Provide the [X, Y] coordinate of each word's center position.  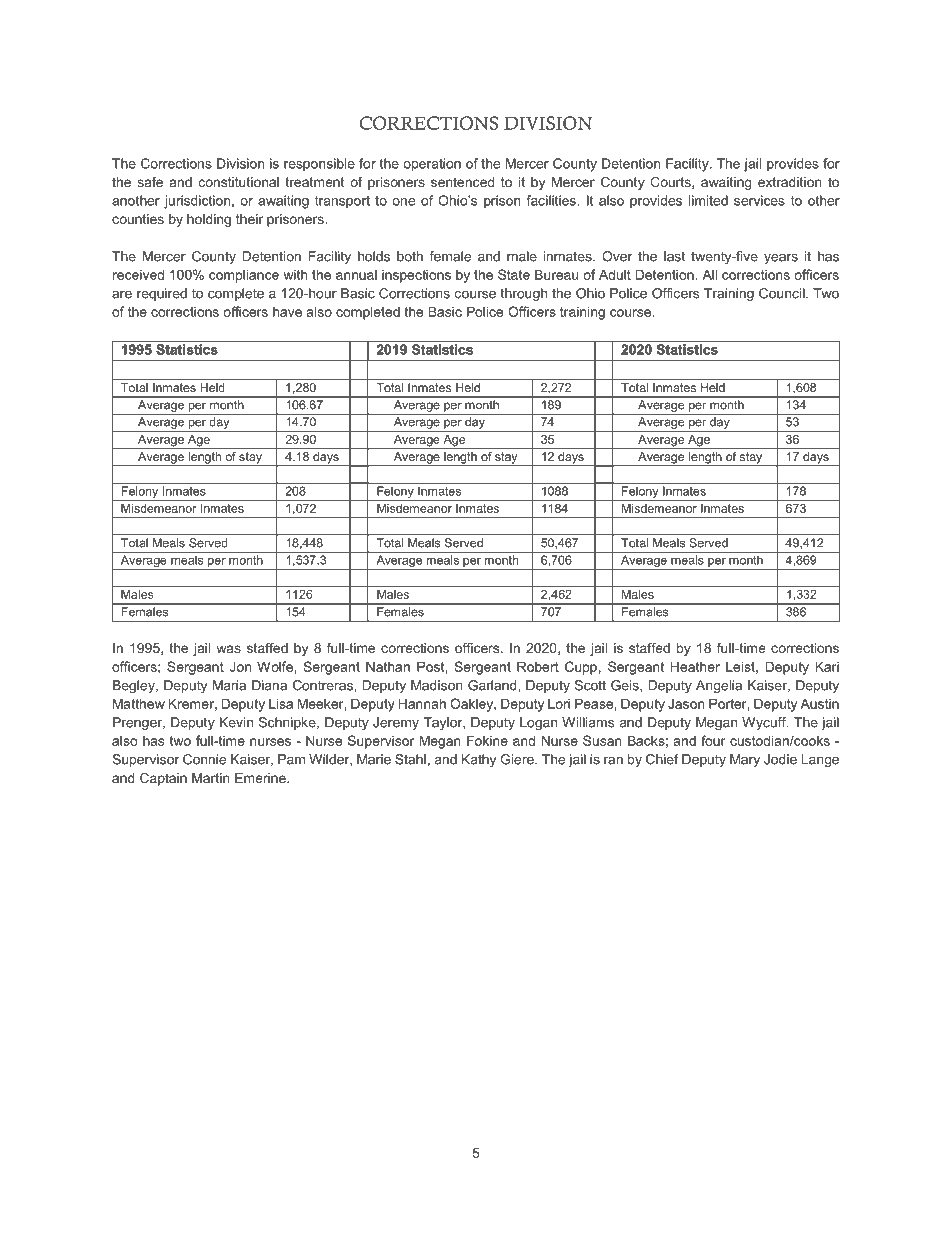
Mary [745, 760]
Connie [204, 759]
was [228, 649]
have [287, 311]
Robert [538, 666]
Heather [695, 666]
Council [783, 293]
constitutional [239, 182]
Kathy [478, 760]
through [523, 294]
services [759, 200]
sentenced [462, 182]
